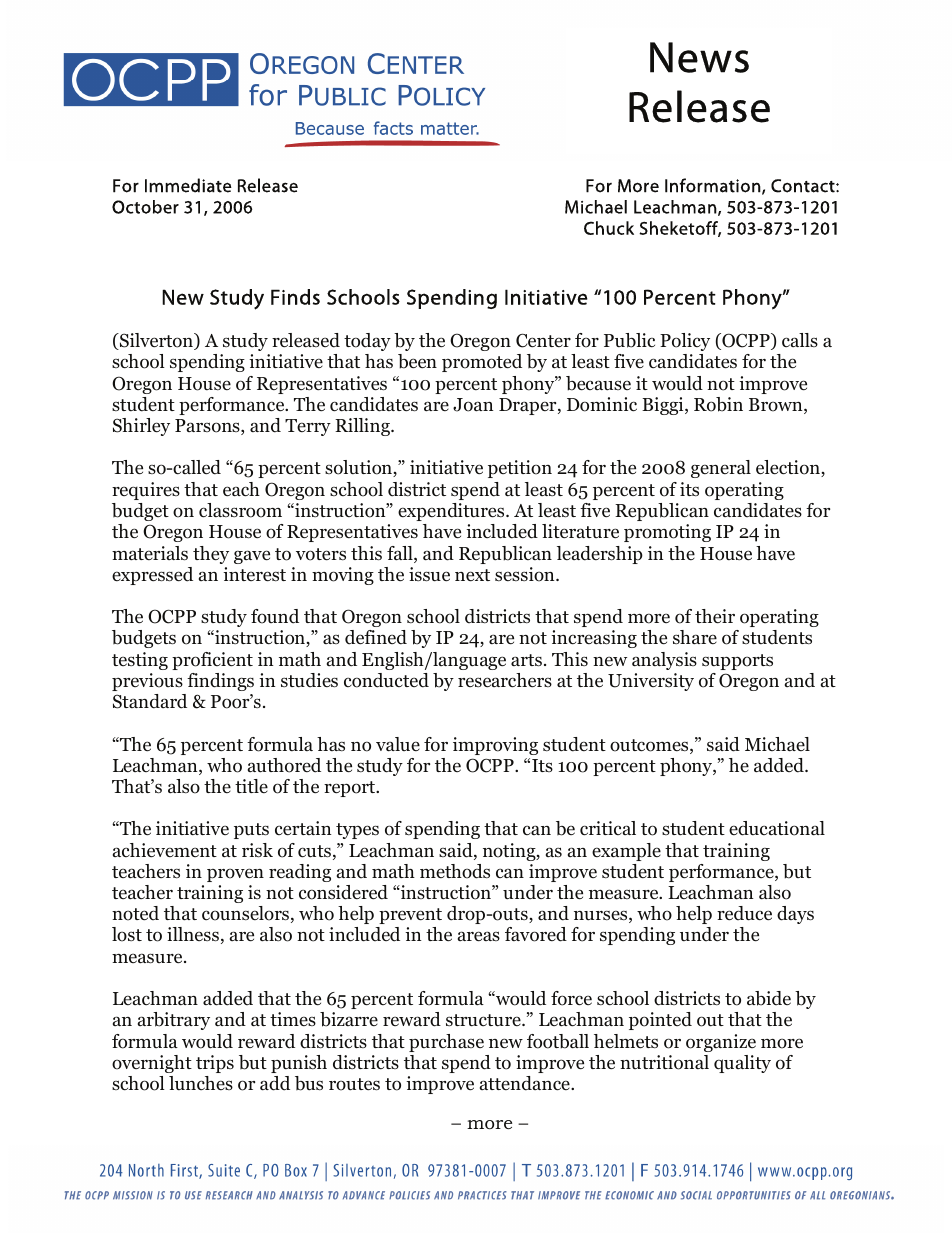  I want to click on purchase, so click(446, 1043).
